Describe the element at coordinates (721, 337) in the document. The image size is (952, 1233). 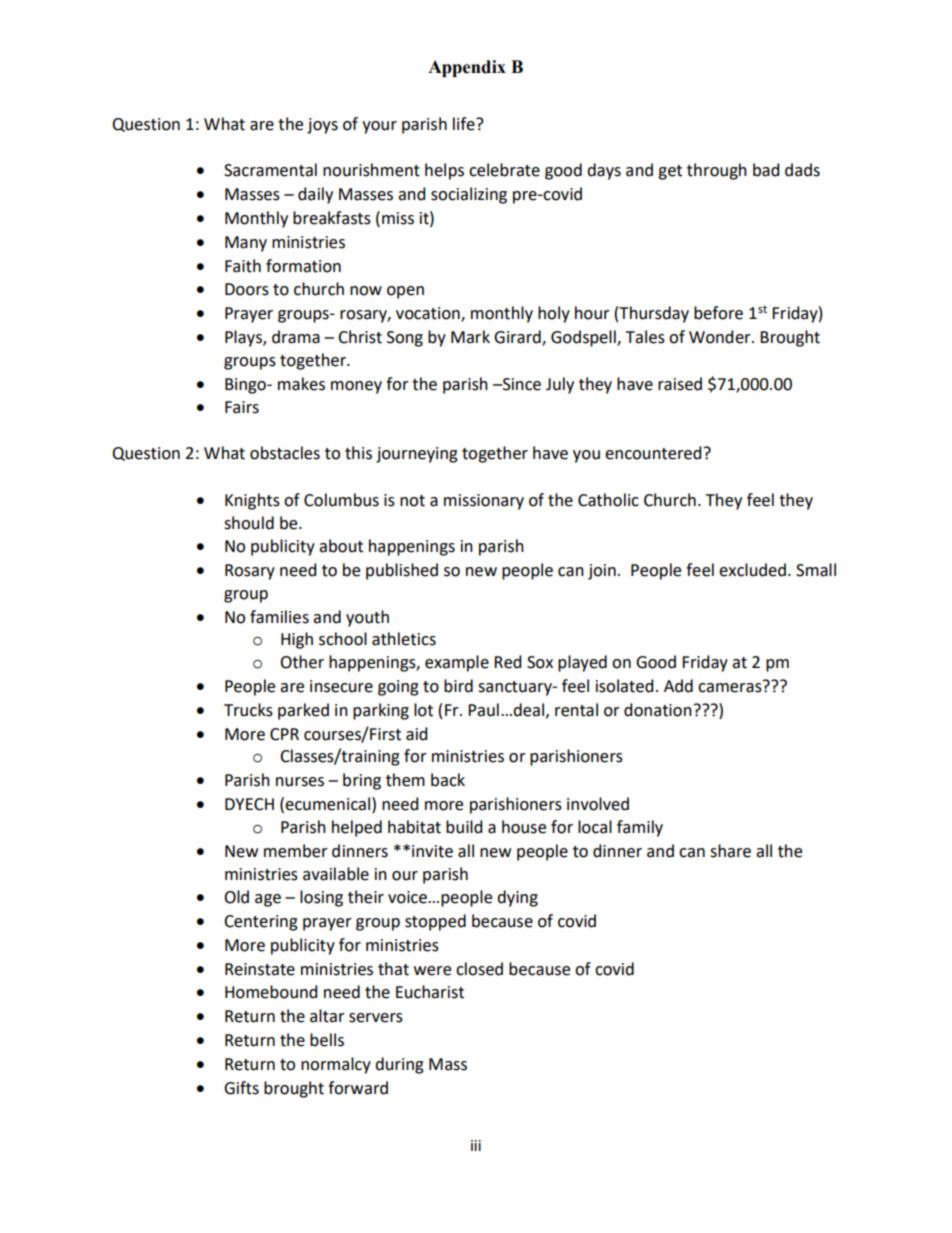
I see `Wonder` at that location.
